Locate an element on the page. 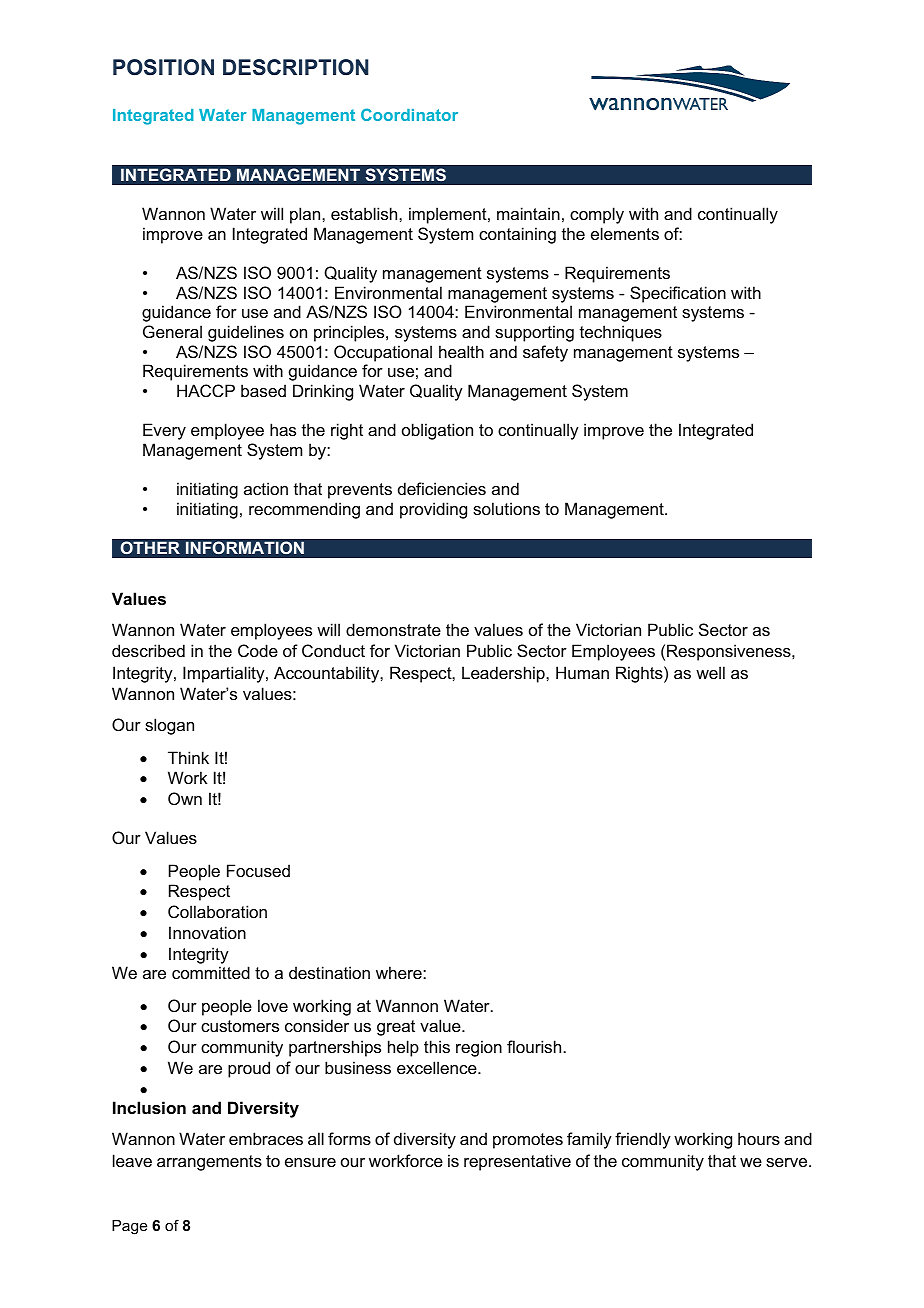 The height and width of the image is (1308, 924). representative is located at coordinates (517, 1162).
